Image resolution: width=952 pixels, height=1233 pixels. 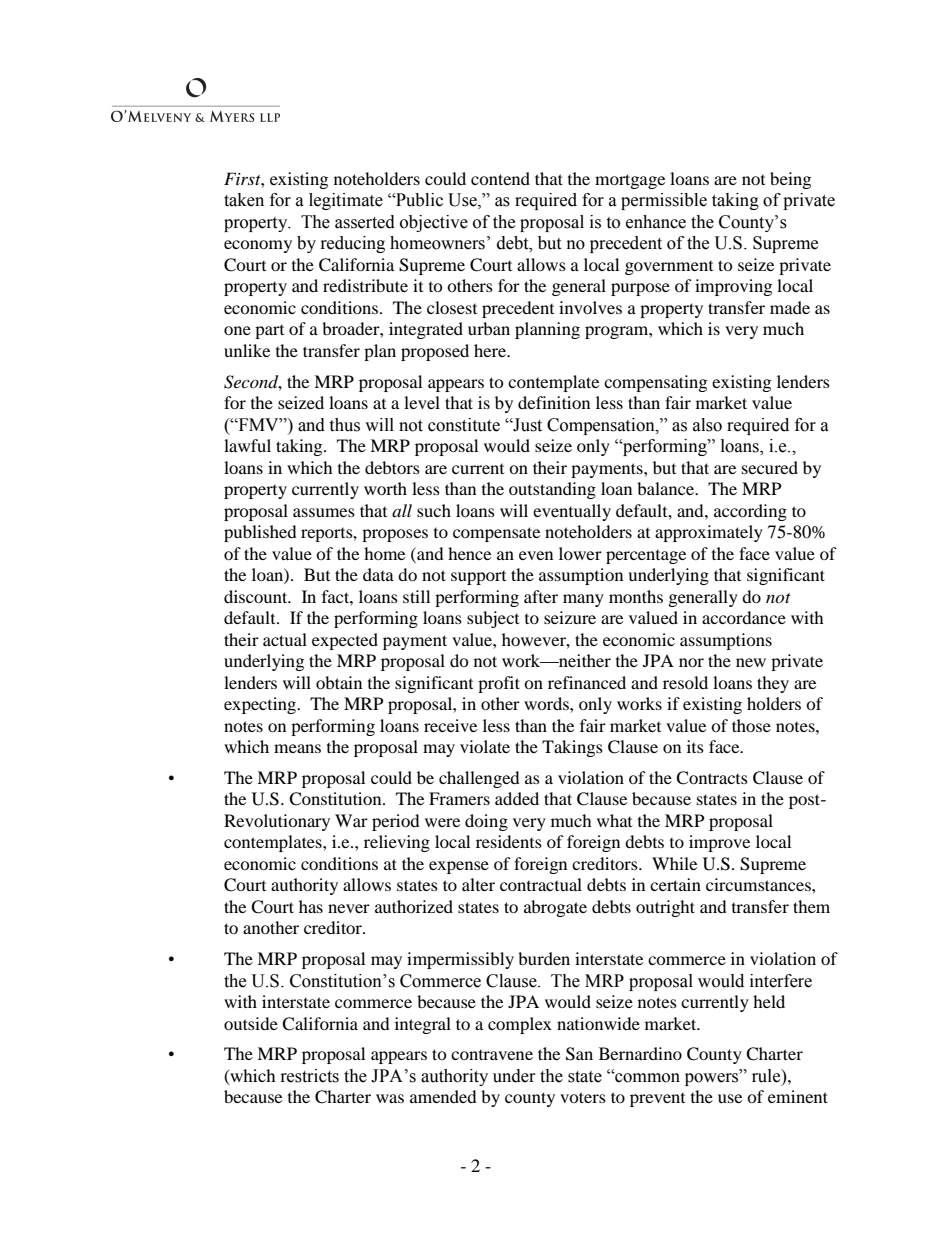 I want to click on those, so click(x=751, y=725).
